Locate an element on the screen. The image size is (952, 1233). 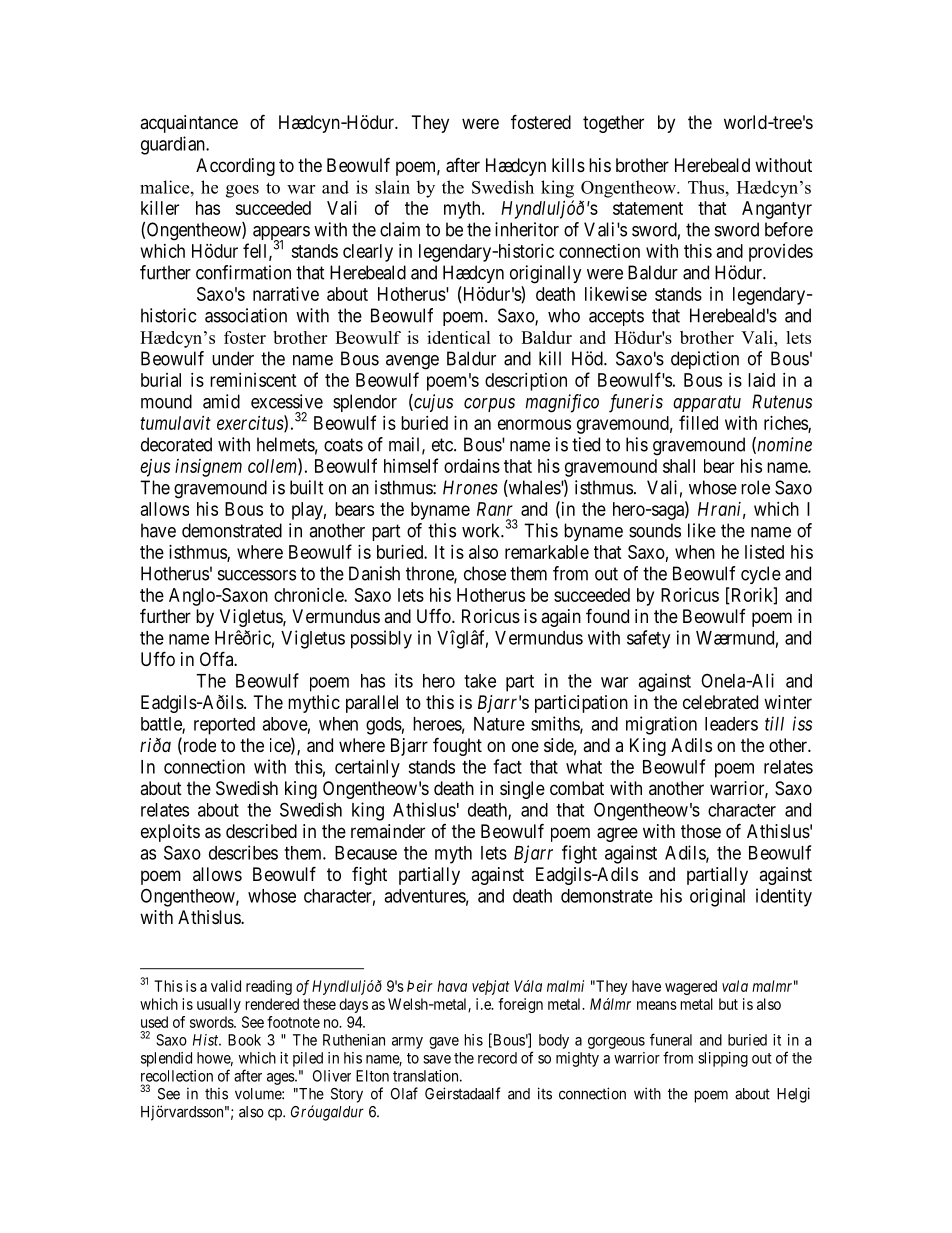
successors is located at coordinates (257, 575).
